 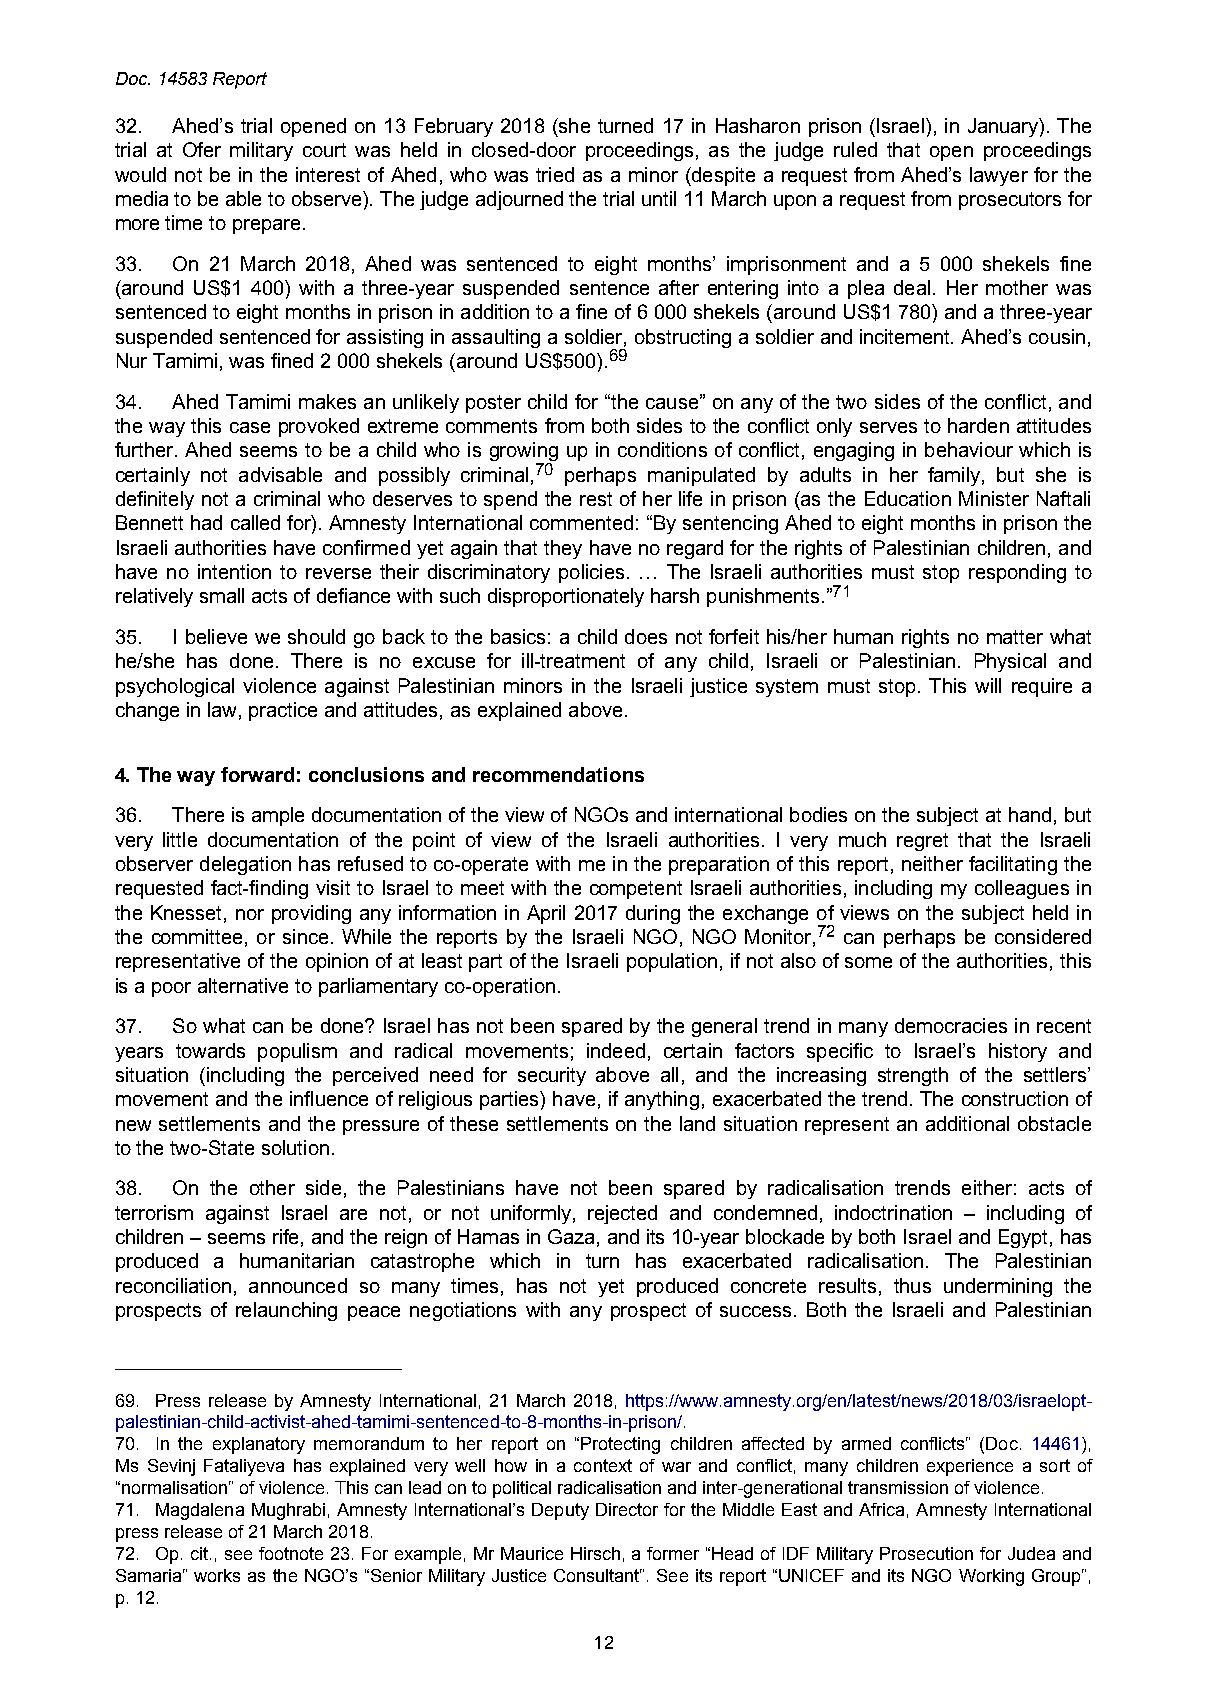 I want to click on competent, so click(x=636, y=890).
